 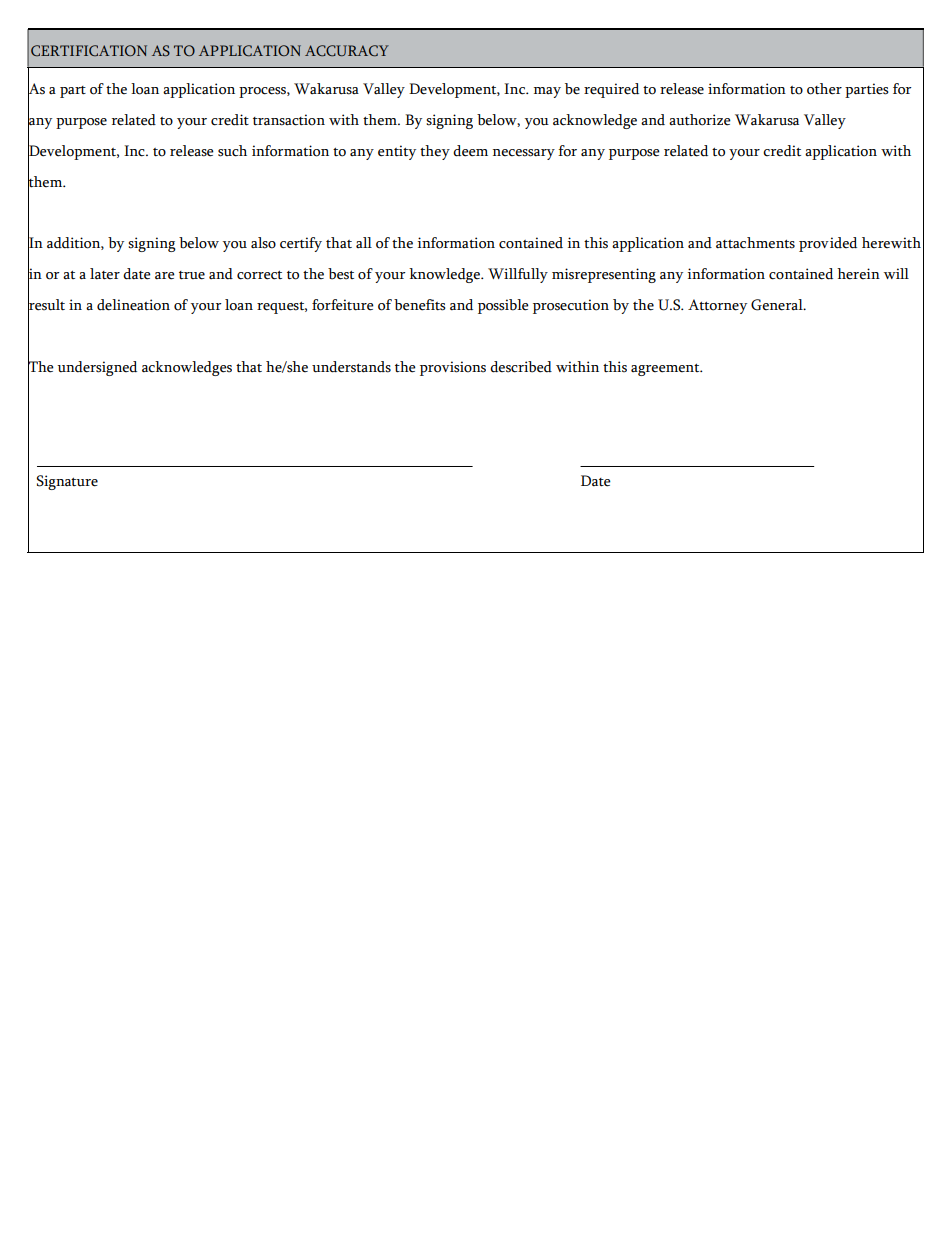 I want to click on also, so click(x=263, y=243).
